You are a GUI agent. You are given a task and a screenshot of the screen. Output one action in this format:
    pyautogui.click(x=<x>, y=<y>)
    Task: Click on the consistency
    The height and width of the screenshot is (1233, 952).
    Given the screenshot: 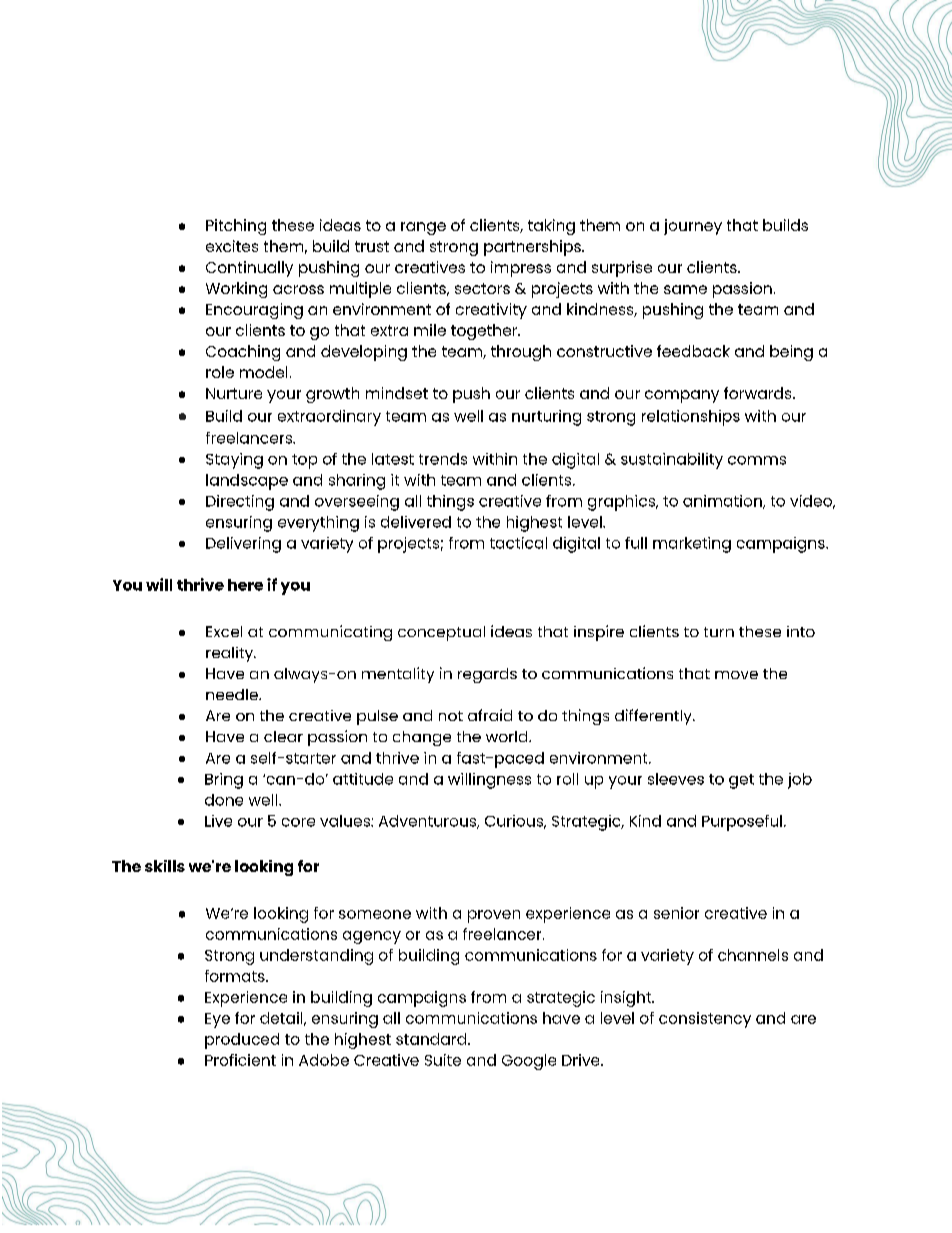 What is the action you would take?
    pyautogui.click(x=705, y=1020)
